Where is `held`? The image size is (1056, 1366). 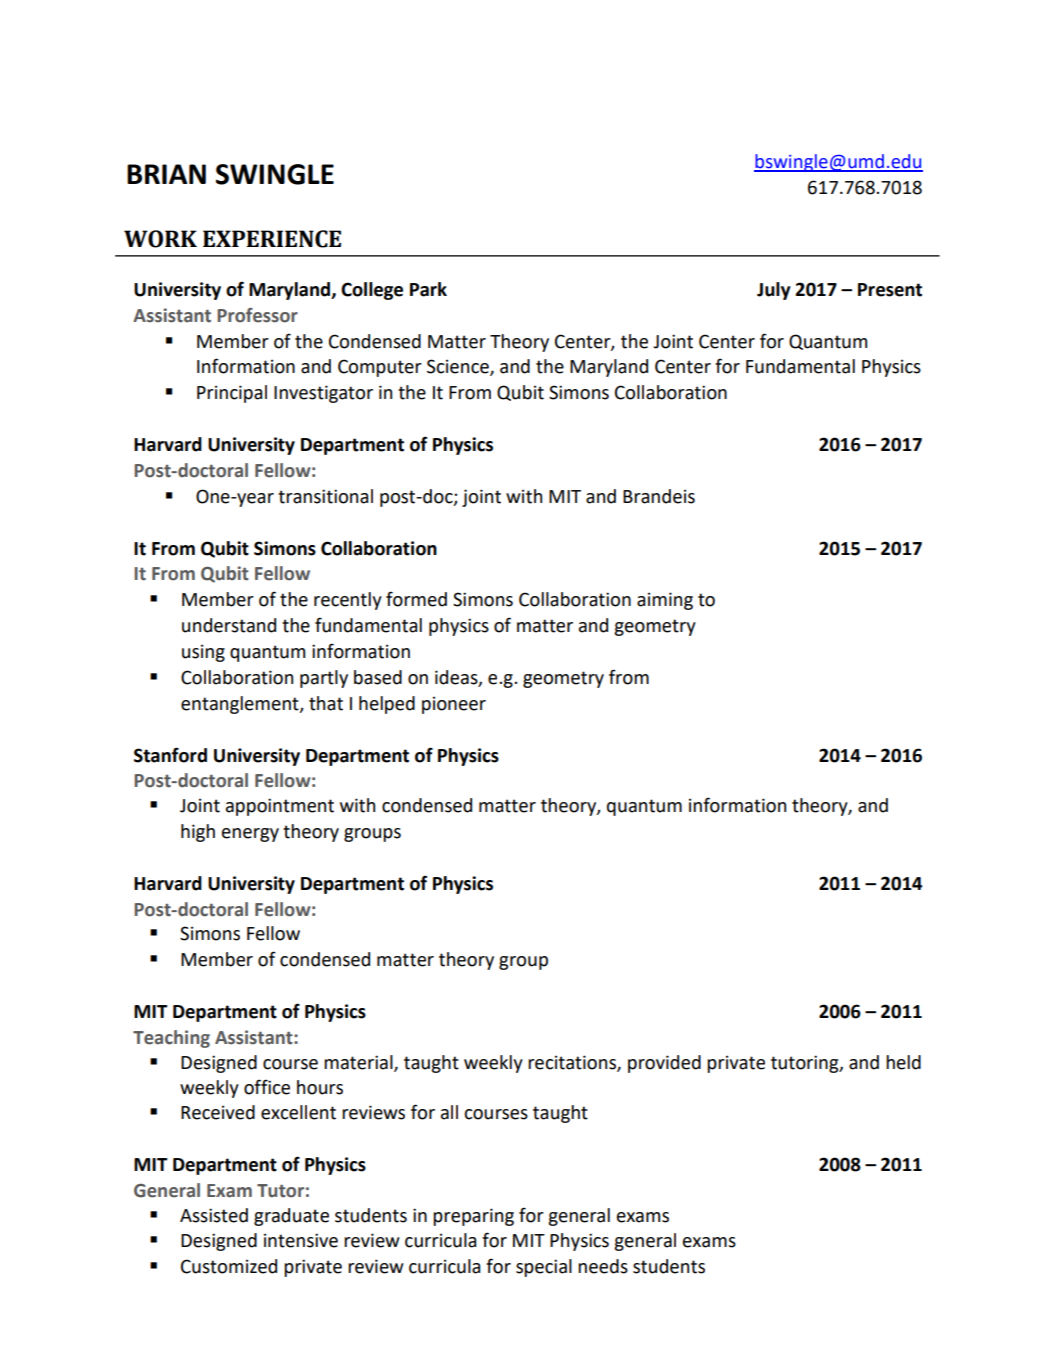
held is located at coordinates (903, 1062).
